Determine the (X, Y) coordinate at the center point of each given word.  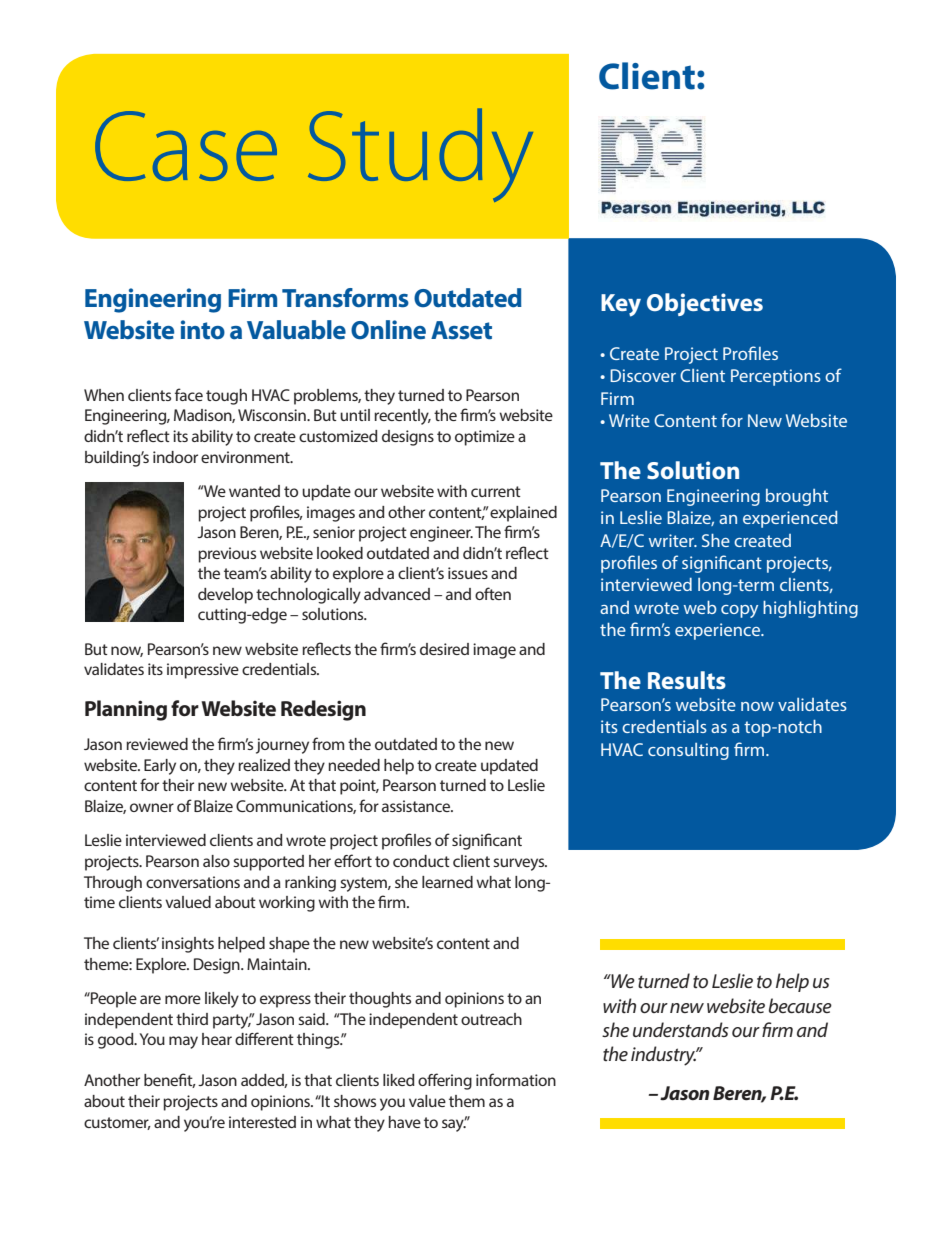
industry (664, 1056)
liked (399, 1080)
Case (186, 146)
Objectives (705, 304)
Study (420, 155)
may (183, 1042)
